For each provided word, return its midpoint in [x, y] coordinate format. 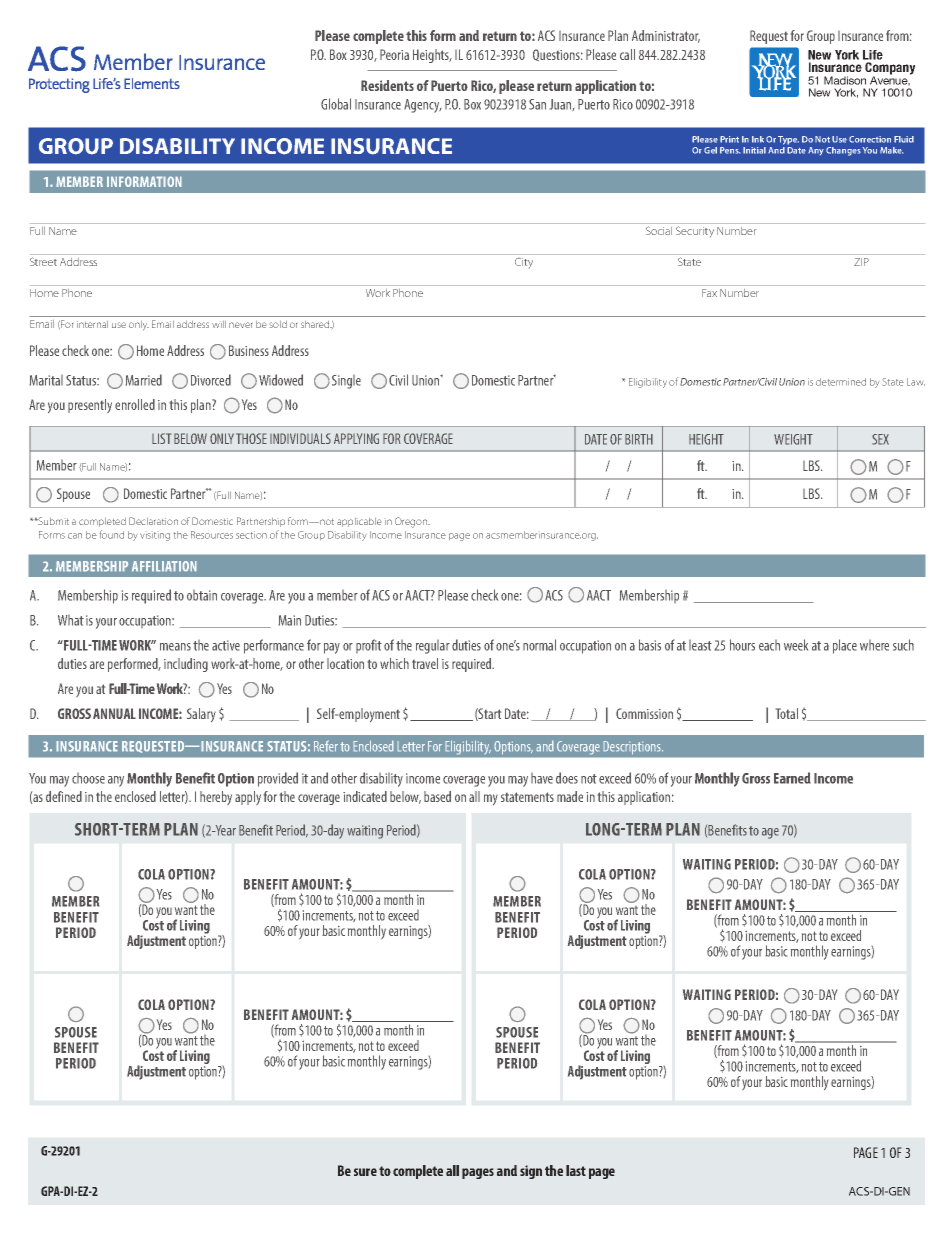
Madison [845, 80]
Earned [792, 778]
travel [425, 663]
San [537, 104]
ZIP [861, 262]
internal [92, 324]
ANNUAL [114, 713]
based [437, 796]
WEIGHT [793, 439]
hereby [216, 798]
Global [336, 104]
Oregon [412, 522]
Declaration [153, 521]
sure [365, 1172]
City [524, 263]
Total [787, 713]
